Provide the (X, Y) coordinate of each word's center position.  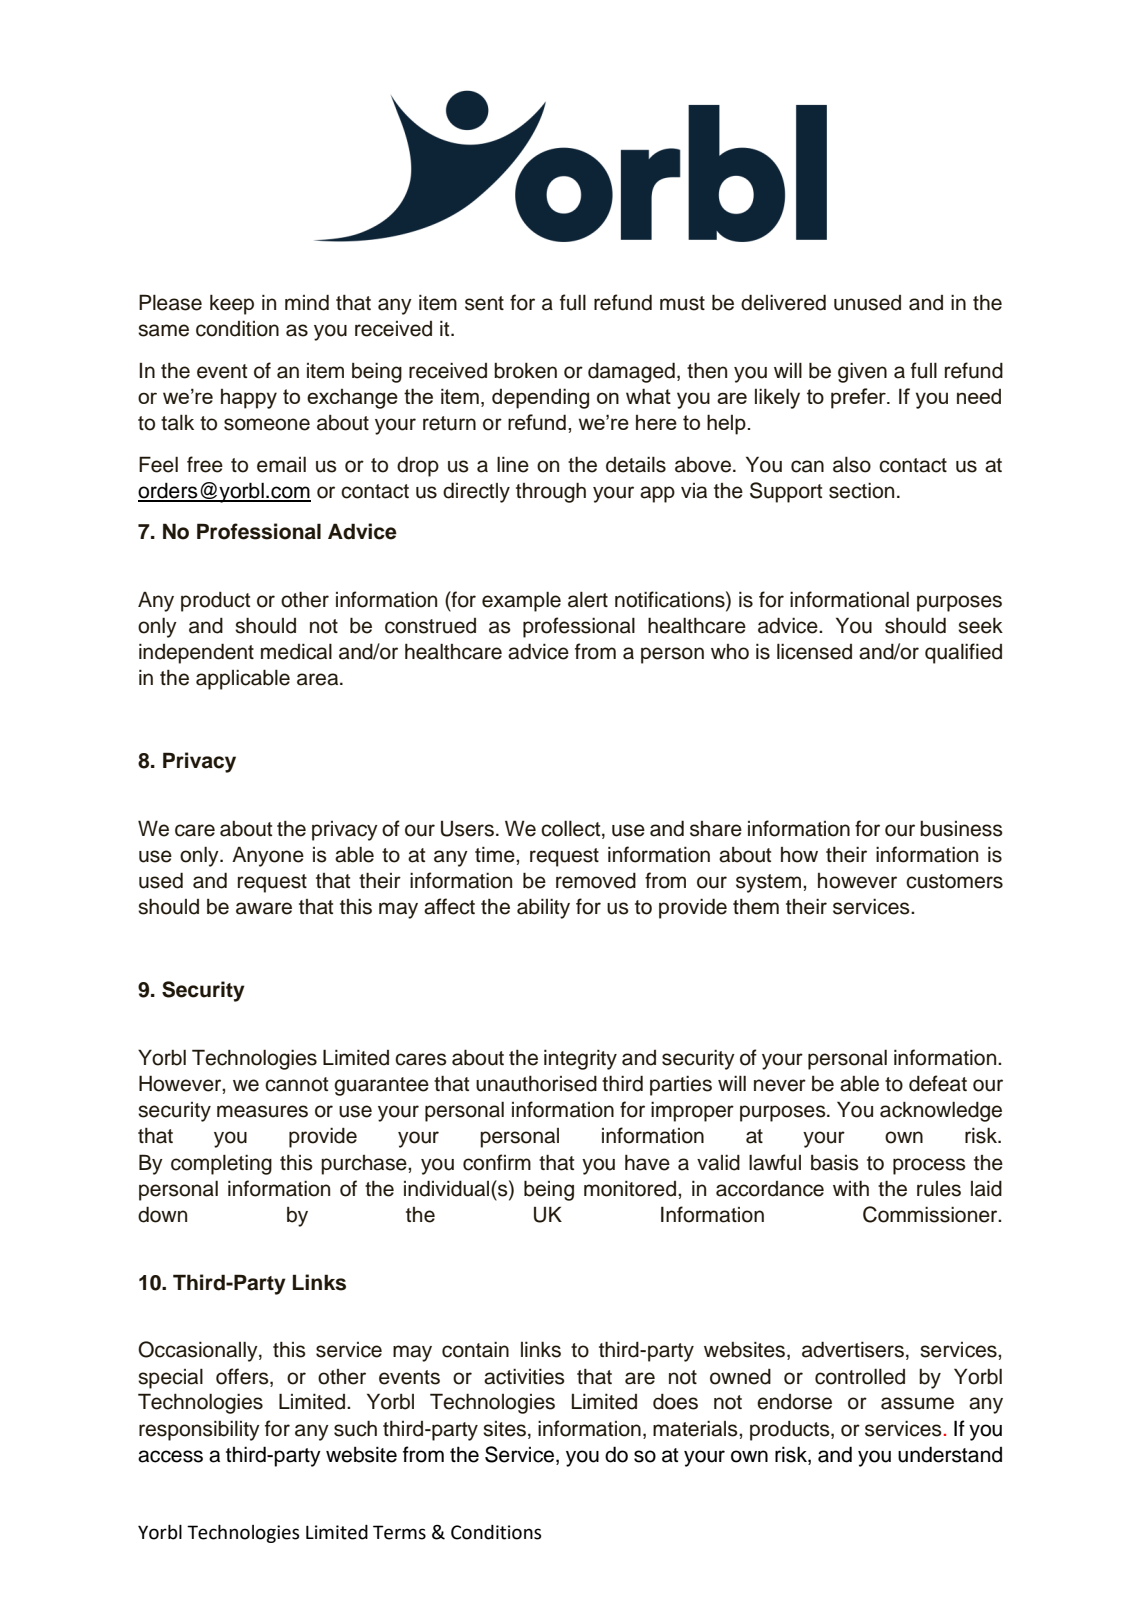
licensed (814, 651)
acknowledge (941, 1111)
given (862, 373)
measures (262, 1111)
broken (525, 370)
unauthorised (536, 1084)
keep (232, 304)
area (319, 679)
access (170, 1456)
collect (572, 829)
